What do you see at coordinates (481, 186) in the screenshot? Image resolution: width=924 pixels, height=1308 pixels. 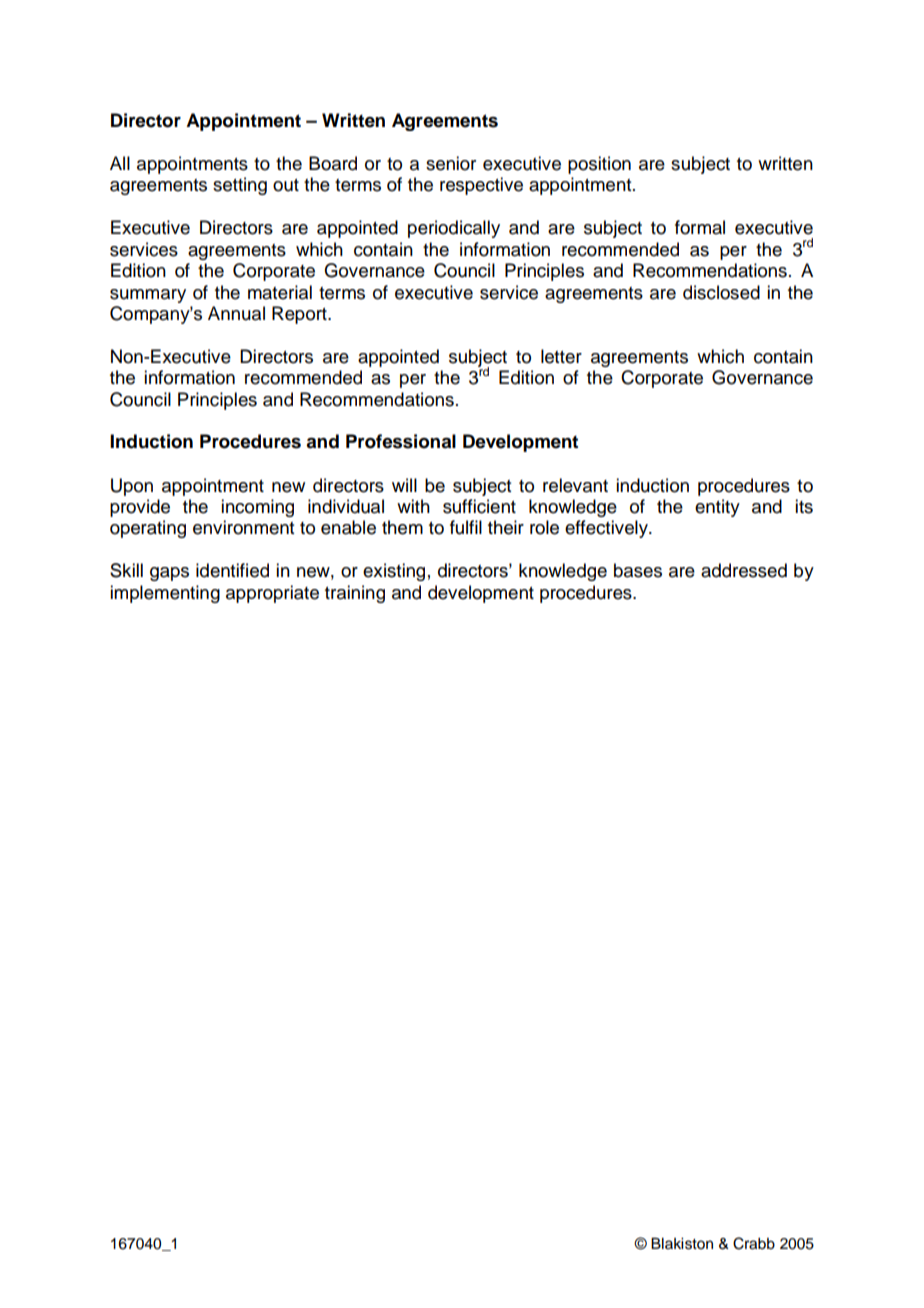 I see `respective` at bounding box center [481, 186].
